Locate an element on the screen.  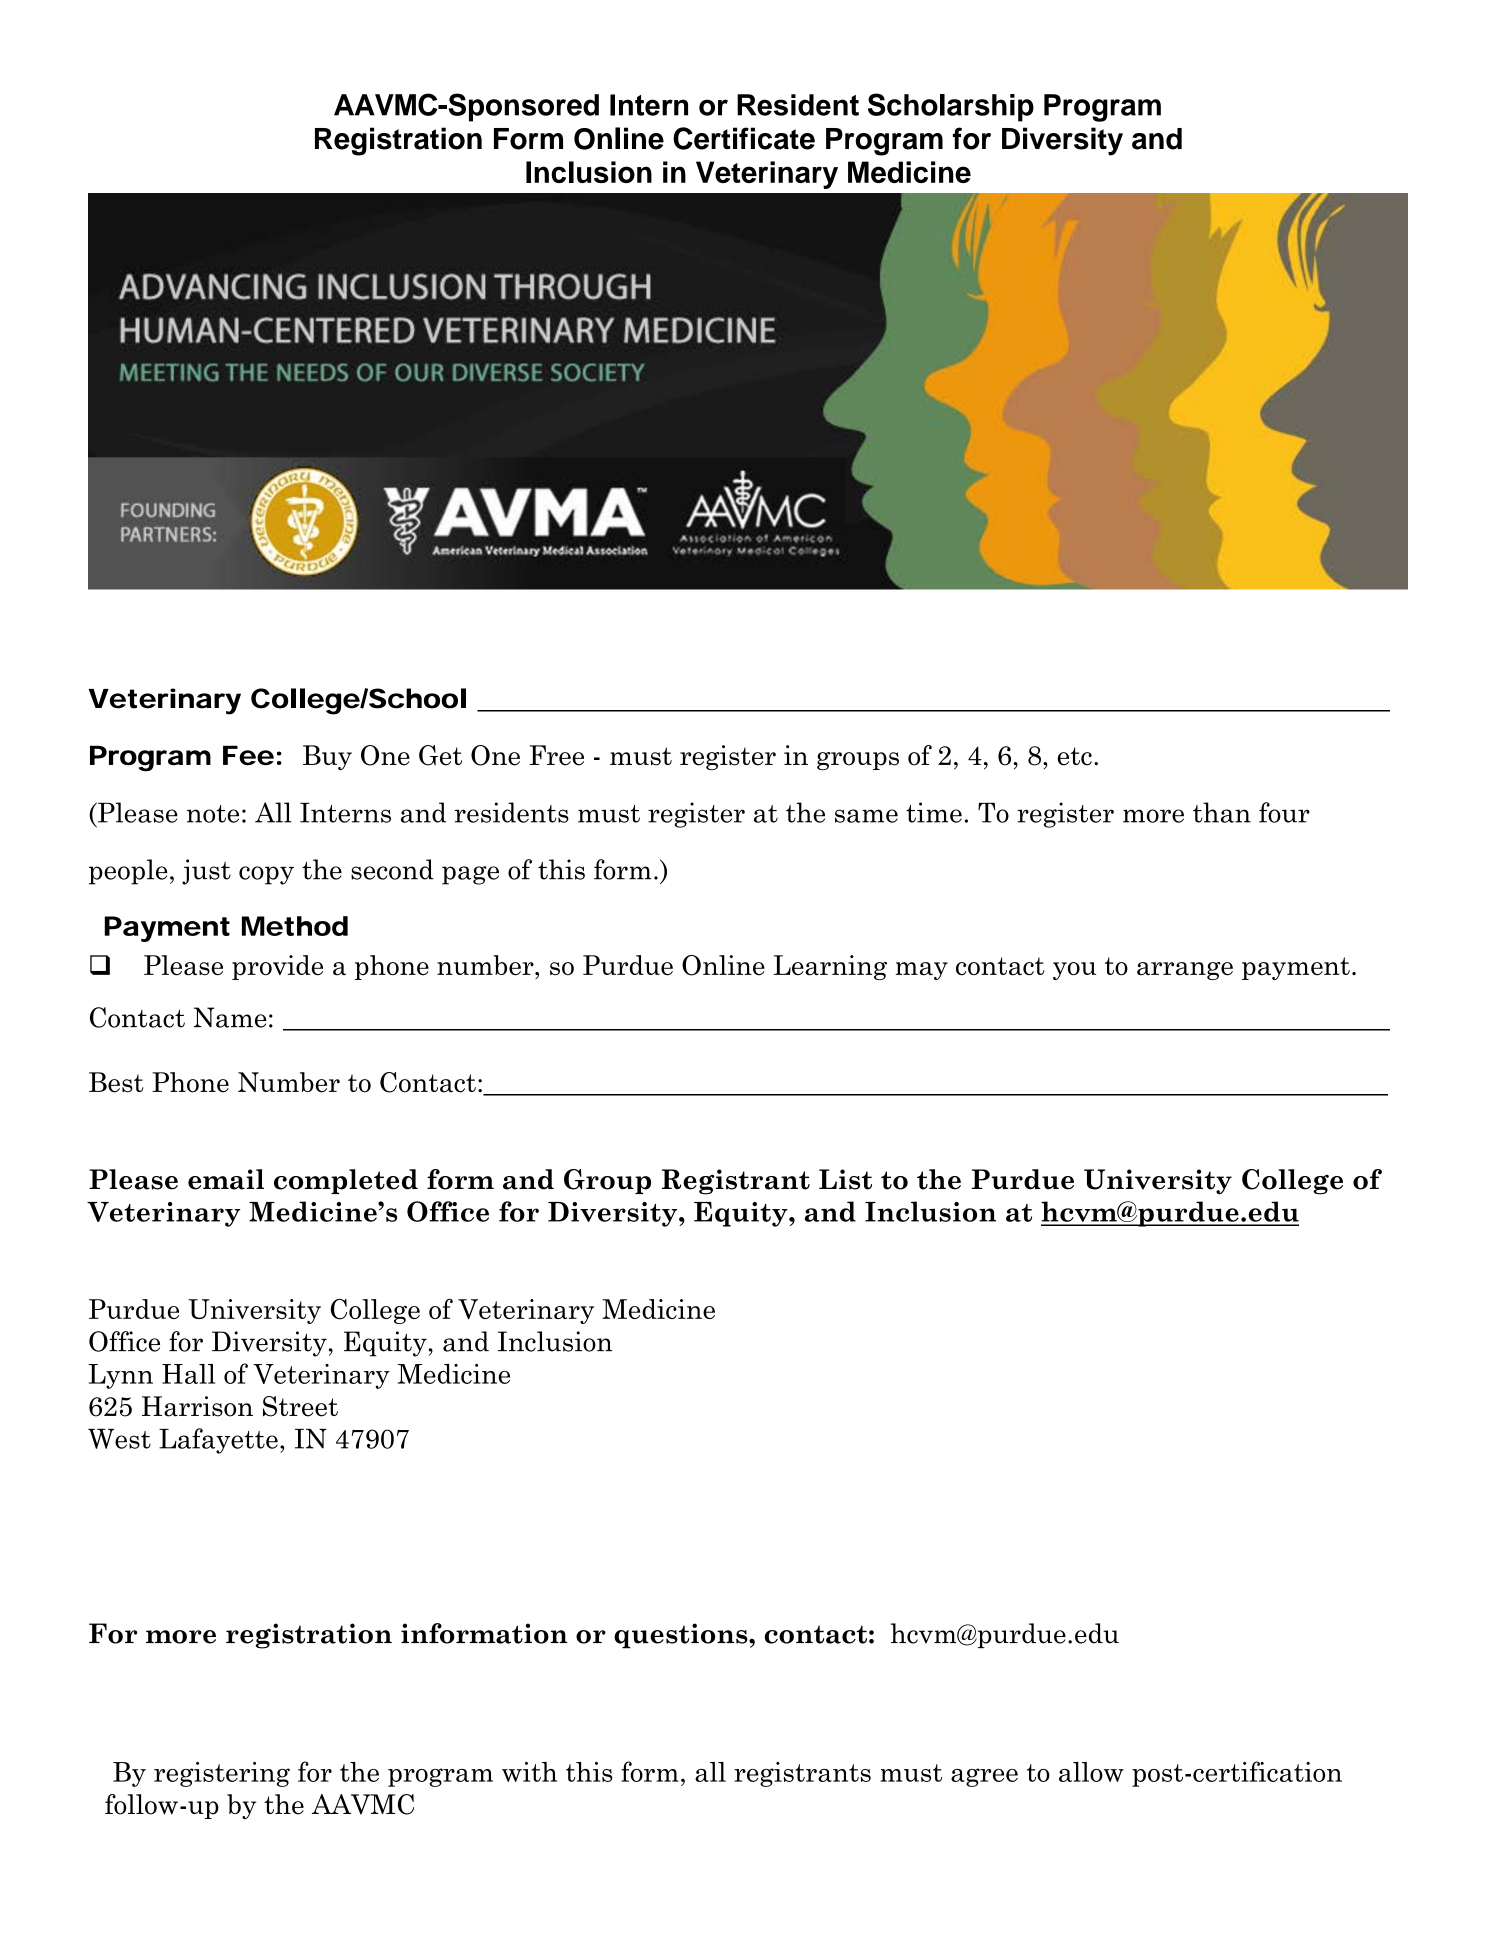
arrange is located at coordinates (1185, 971).
